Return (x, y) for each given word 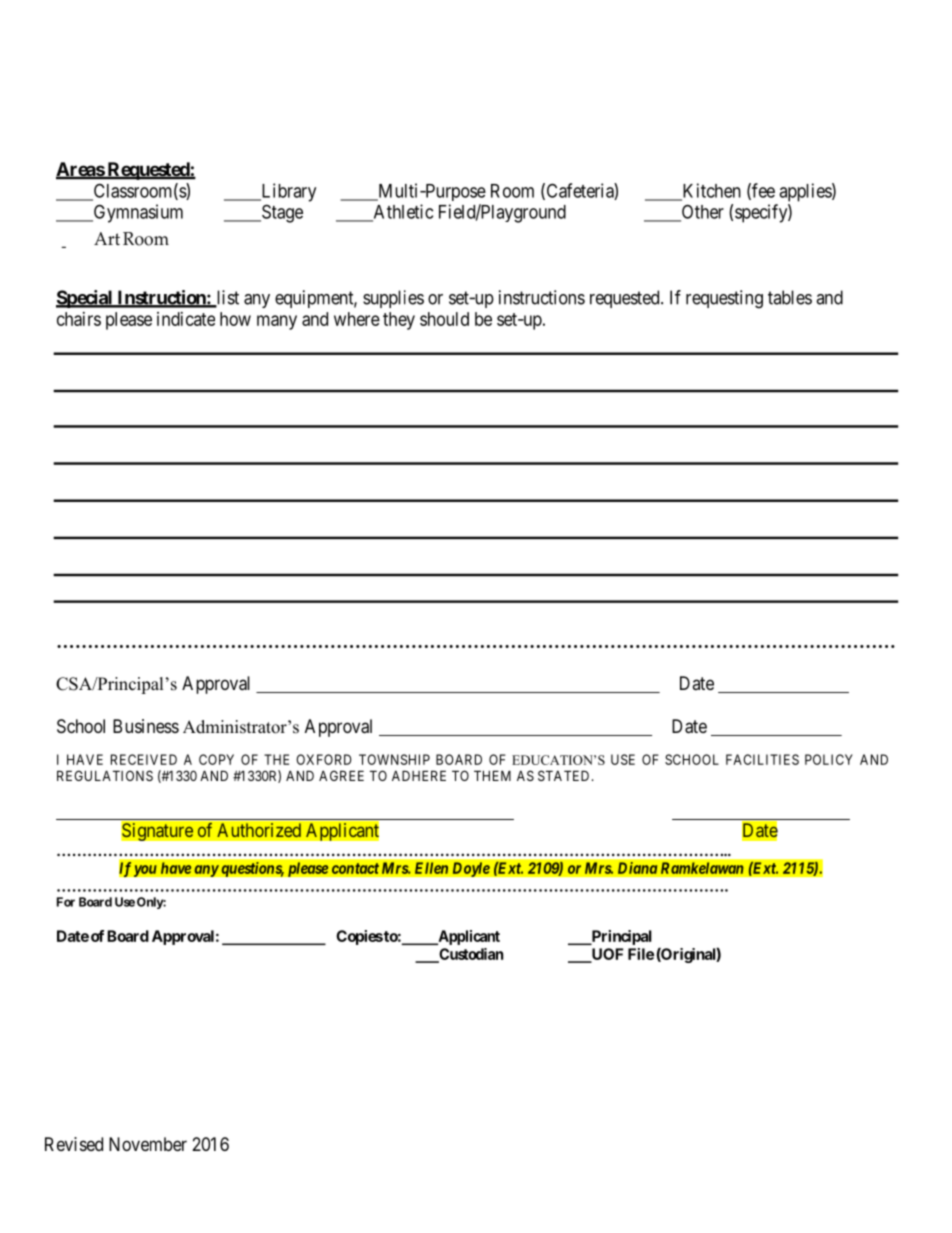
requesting (724, 299)
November (148, 1144)
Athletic (402, 212)
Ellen (432, 868)
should (444, 319)
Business (146, 726)
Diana (637, 868)
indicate (186, 319)
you (145, 871)
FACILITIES (762, 759)
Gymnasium (137, 213)
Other (701, 212)
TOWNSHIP (394, 759)
